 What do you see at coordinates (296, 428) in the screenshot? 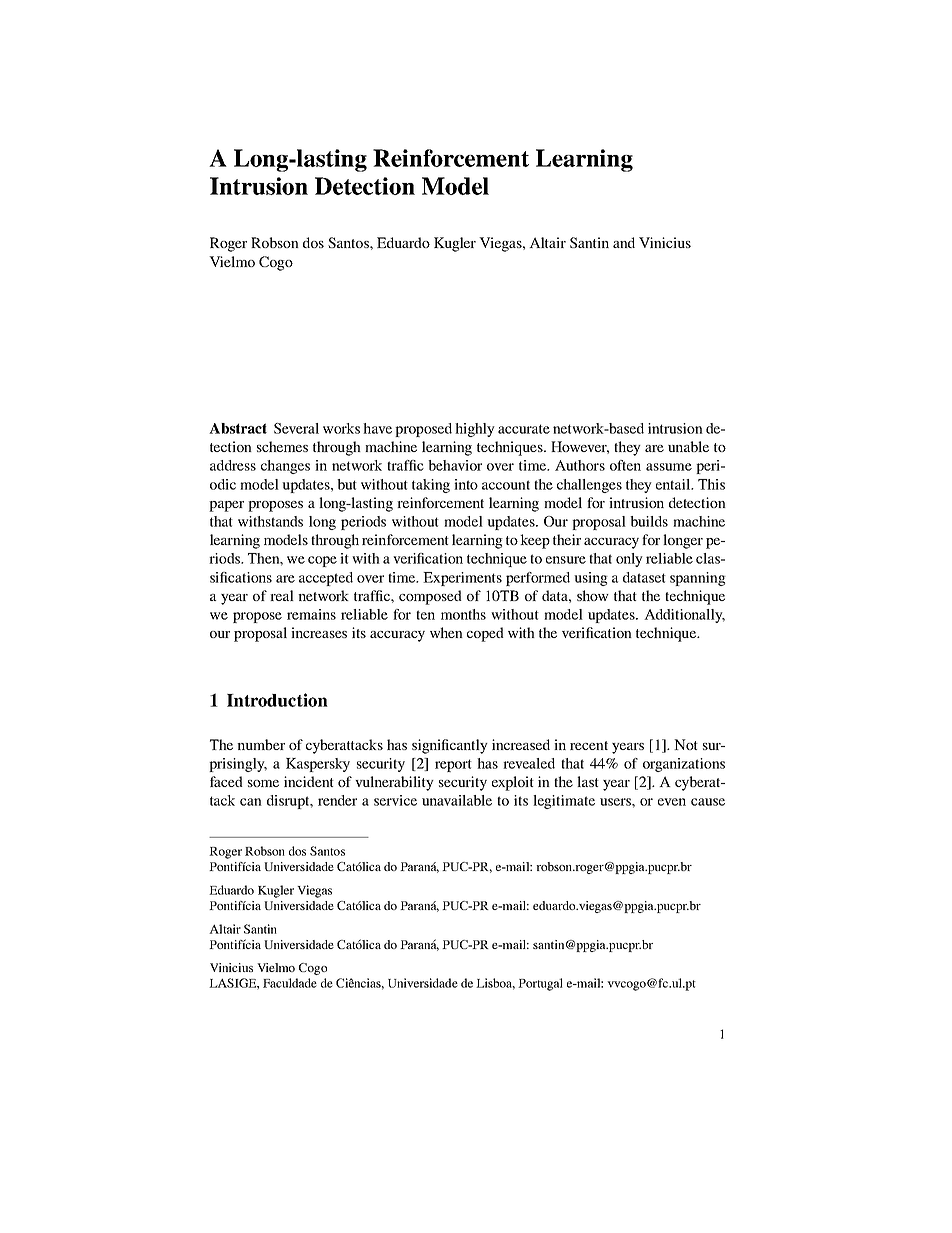
I see `Several` at bounding box center [296, 428].
